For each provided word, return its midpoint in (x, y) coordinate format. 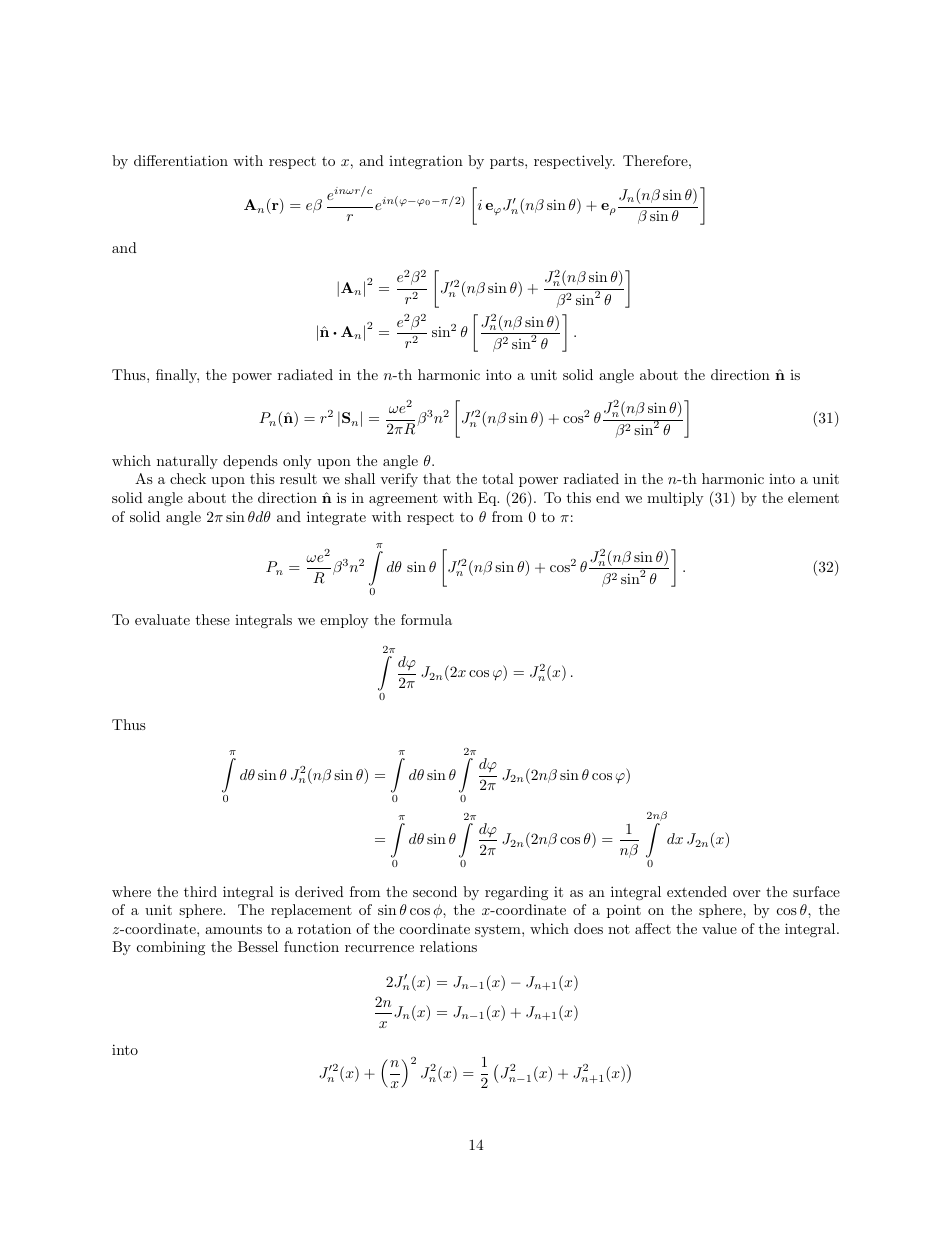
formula (426, 619)
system (499, 930)
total (498, 478)
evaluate (162, 619)
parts (508, 162)
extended (697, 891)
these (212, 619)
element (813, 497)
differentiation (181, 160)
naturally (187, 462)
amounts (233, 929)
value (719, 928)
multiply (675, 499)
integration (426, 162)
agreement (403, 499)
